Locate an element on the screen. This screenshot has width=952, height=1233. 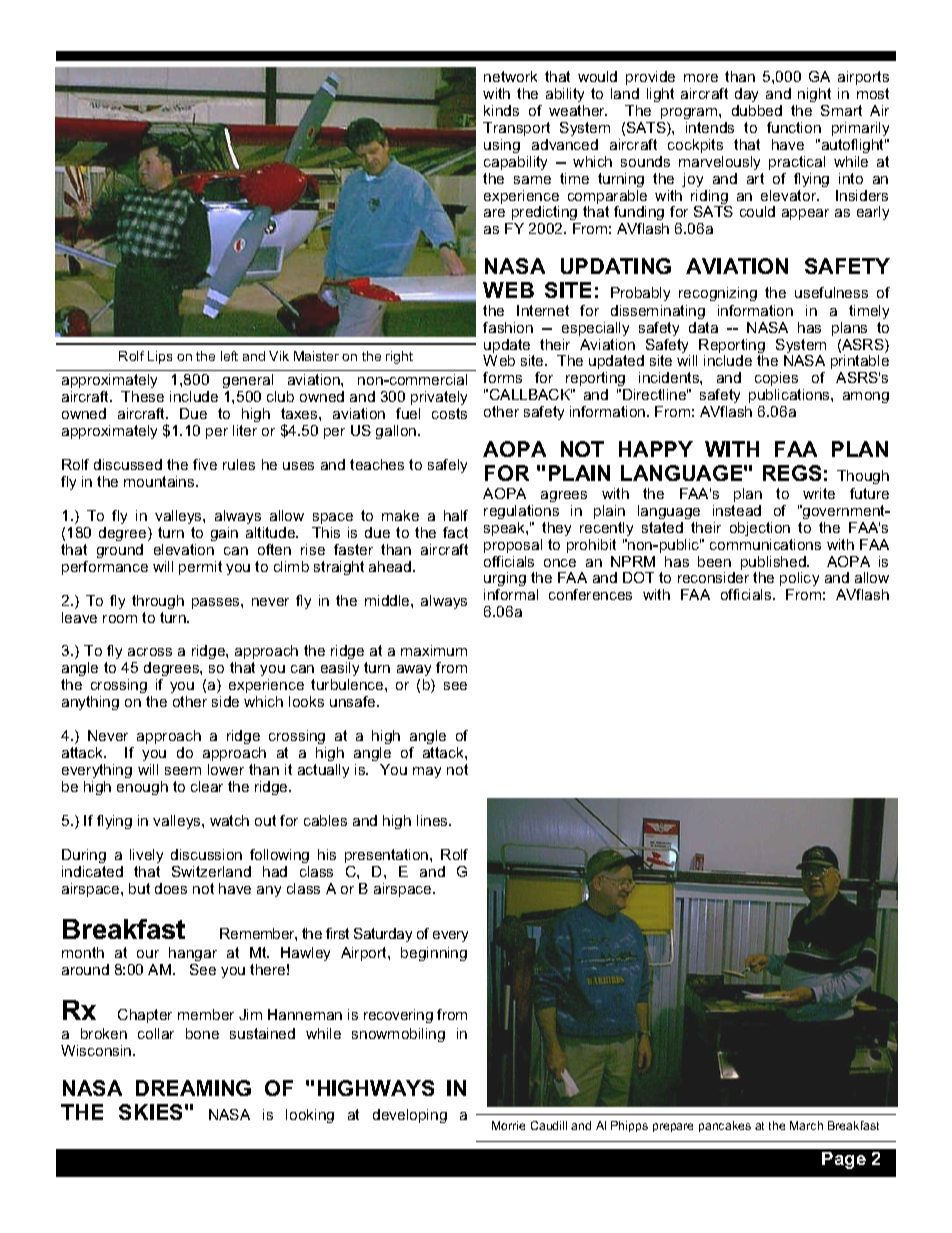
informal is located at coordinates (511, 594).
